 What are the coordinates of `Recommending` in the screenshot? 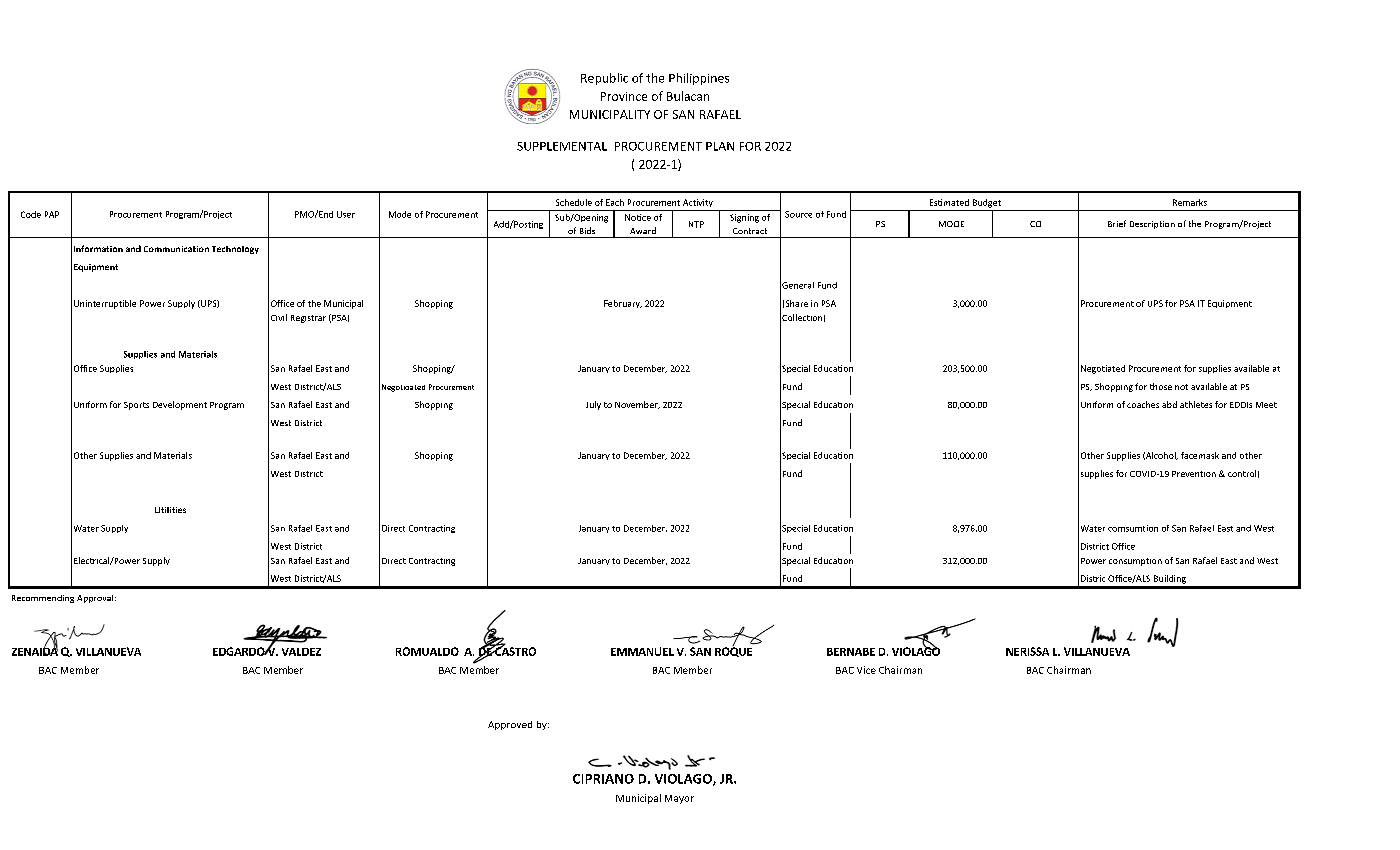 It's located at (43, 599).
